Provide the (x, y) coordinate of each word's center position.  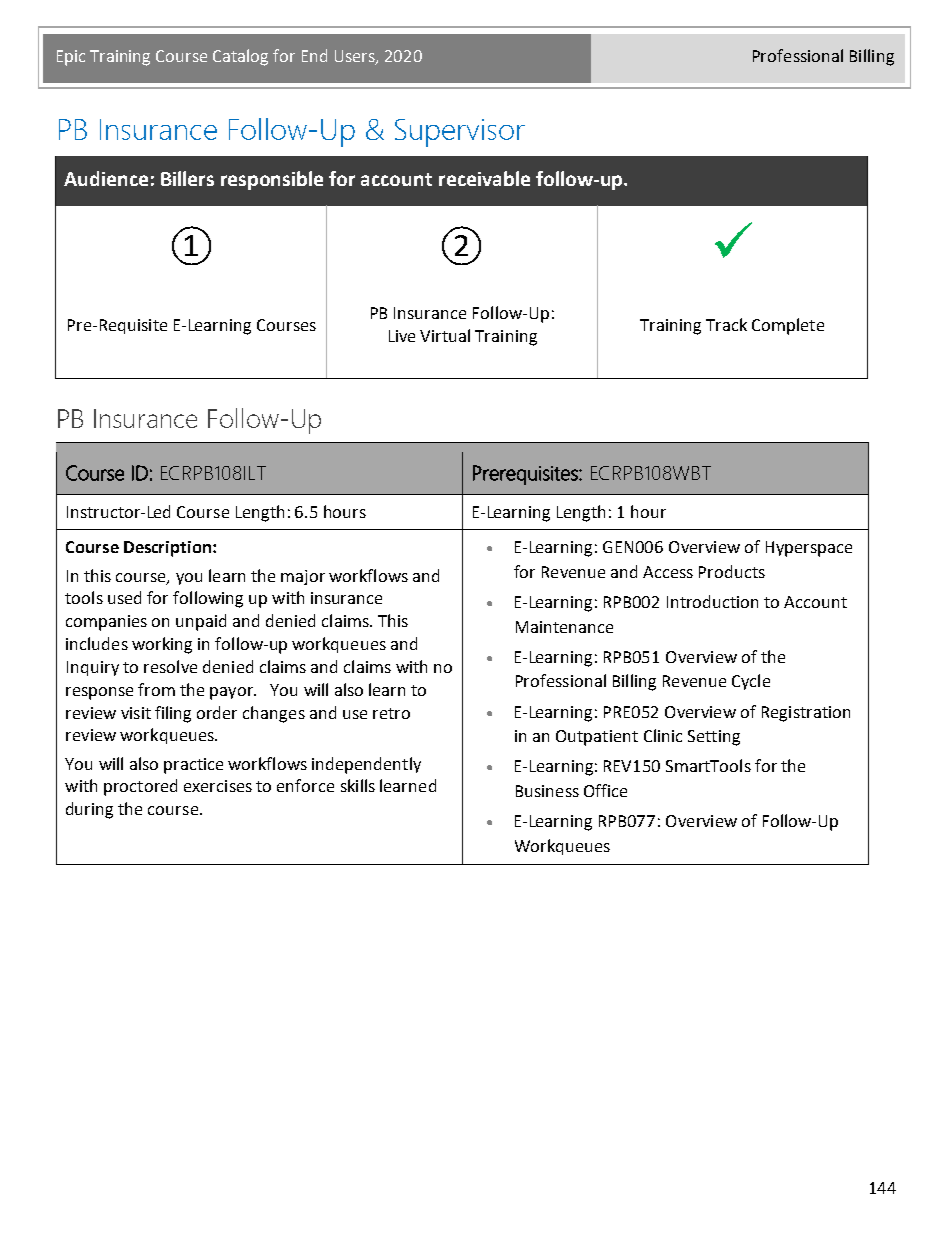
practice (193, 766)
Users (356, 57)
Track (726, 324)
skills (358, 785)
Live (402, 336)
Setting (714, 738)
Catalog (240, 57)
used (124, 597)
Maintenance (564, 627)
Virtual (445, 335)
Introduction (712, 601)
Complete (788, 326)
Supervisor (460, 133)
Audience (106, 178)
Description (167, 549)
